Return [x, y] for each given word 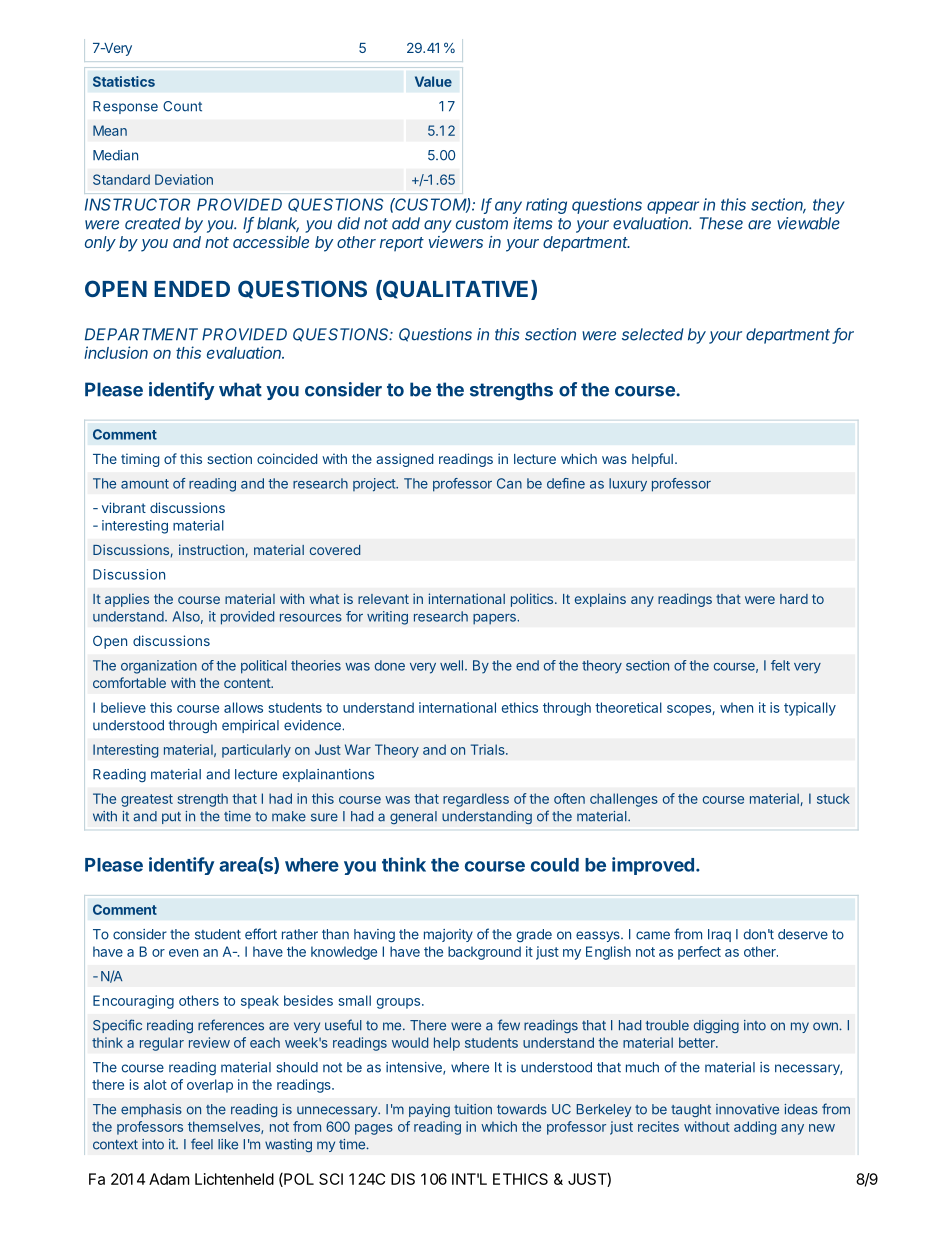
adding [755, 1128]
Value [433, 81]
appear [673, 207]
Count [182, 106]
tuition [473, 1109]
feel [202, 1144]
